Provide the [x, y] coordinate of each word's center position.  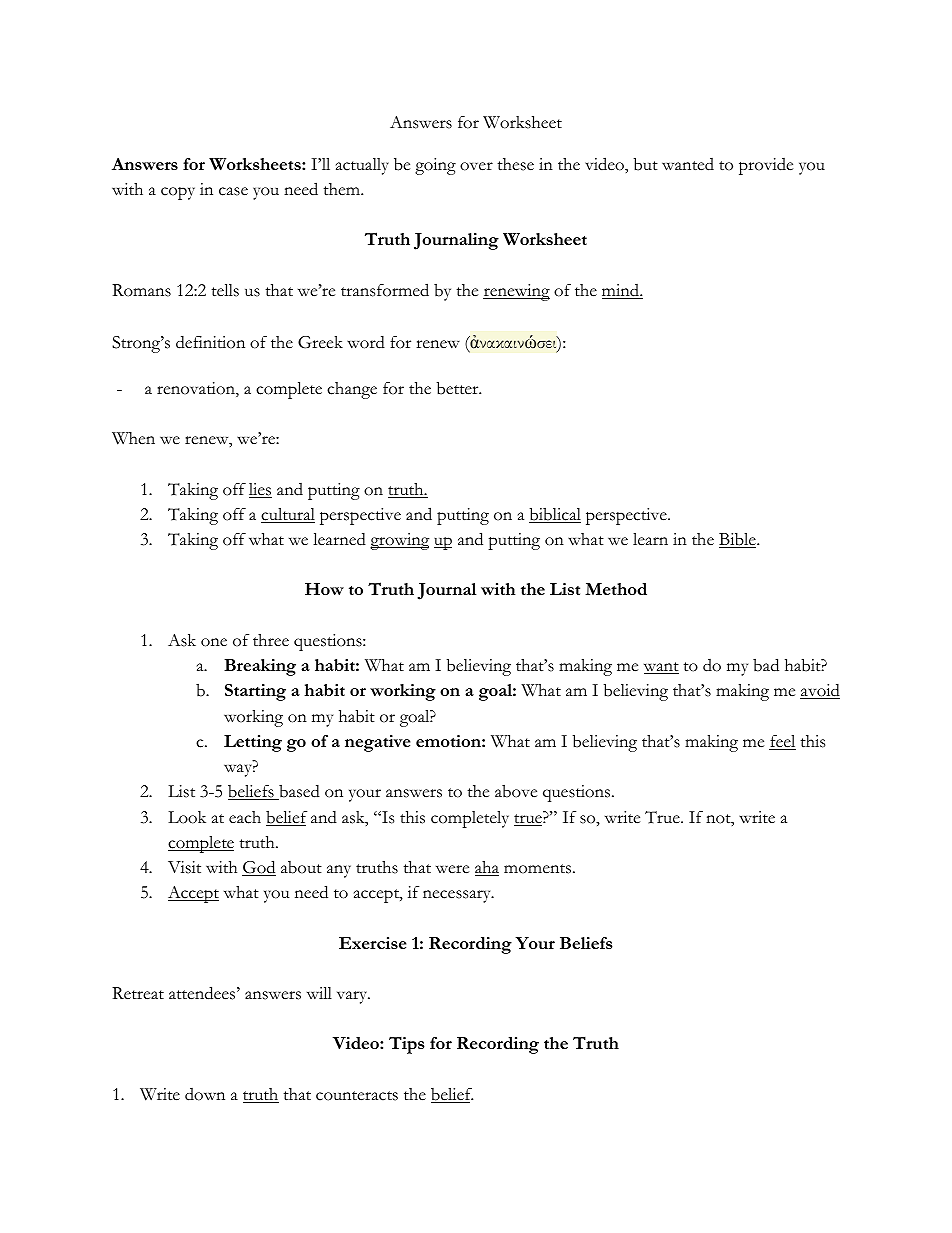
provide [766, 166]
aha [487, 868]
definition [210, 342]
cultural [288, 515]
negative [377, 743]
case [233, 191]
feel [782, 742]
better [459, 388]
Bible [738, 540]
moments [537, 869]
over [476, 166]
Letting [253, 743]
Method [616, 589]
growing [400, 541]
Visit [184, 867]
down [205, 1094]
